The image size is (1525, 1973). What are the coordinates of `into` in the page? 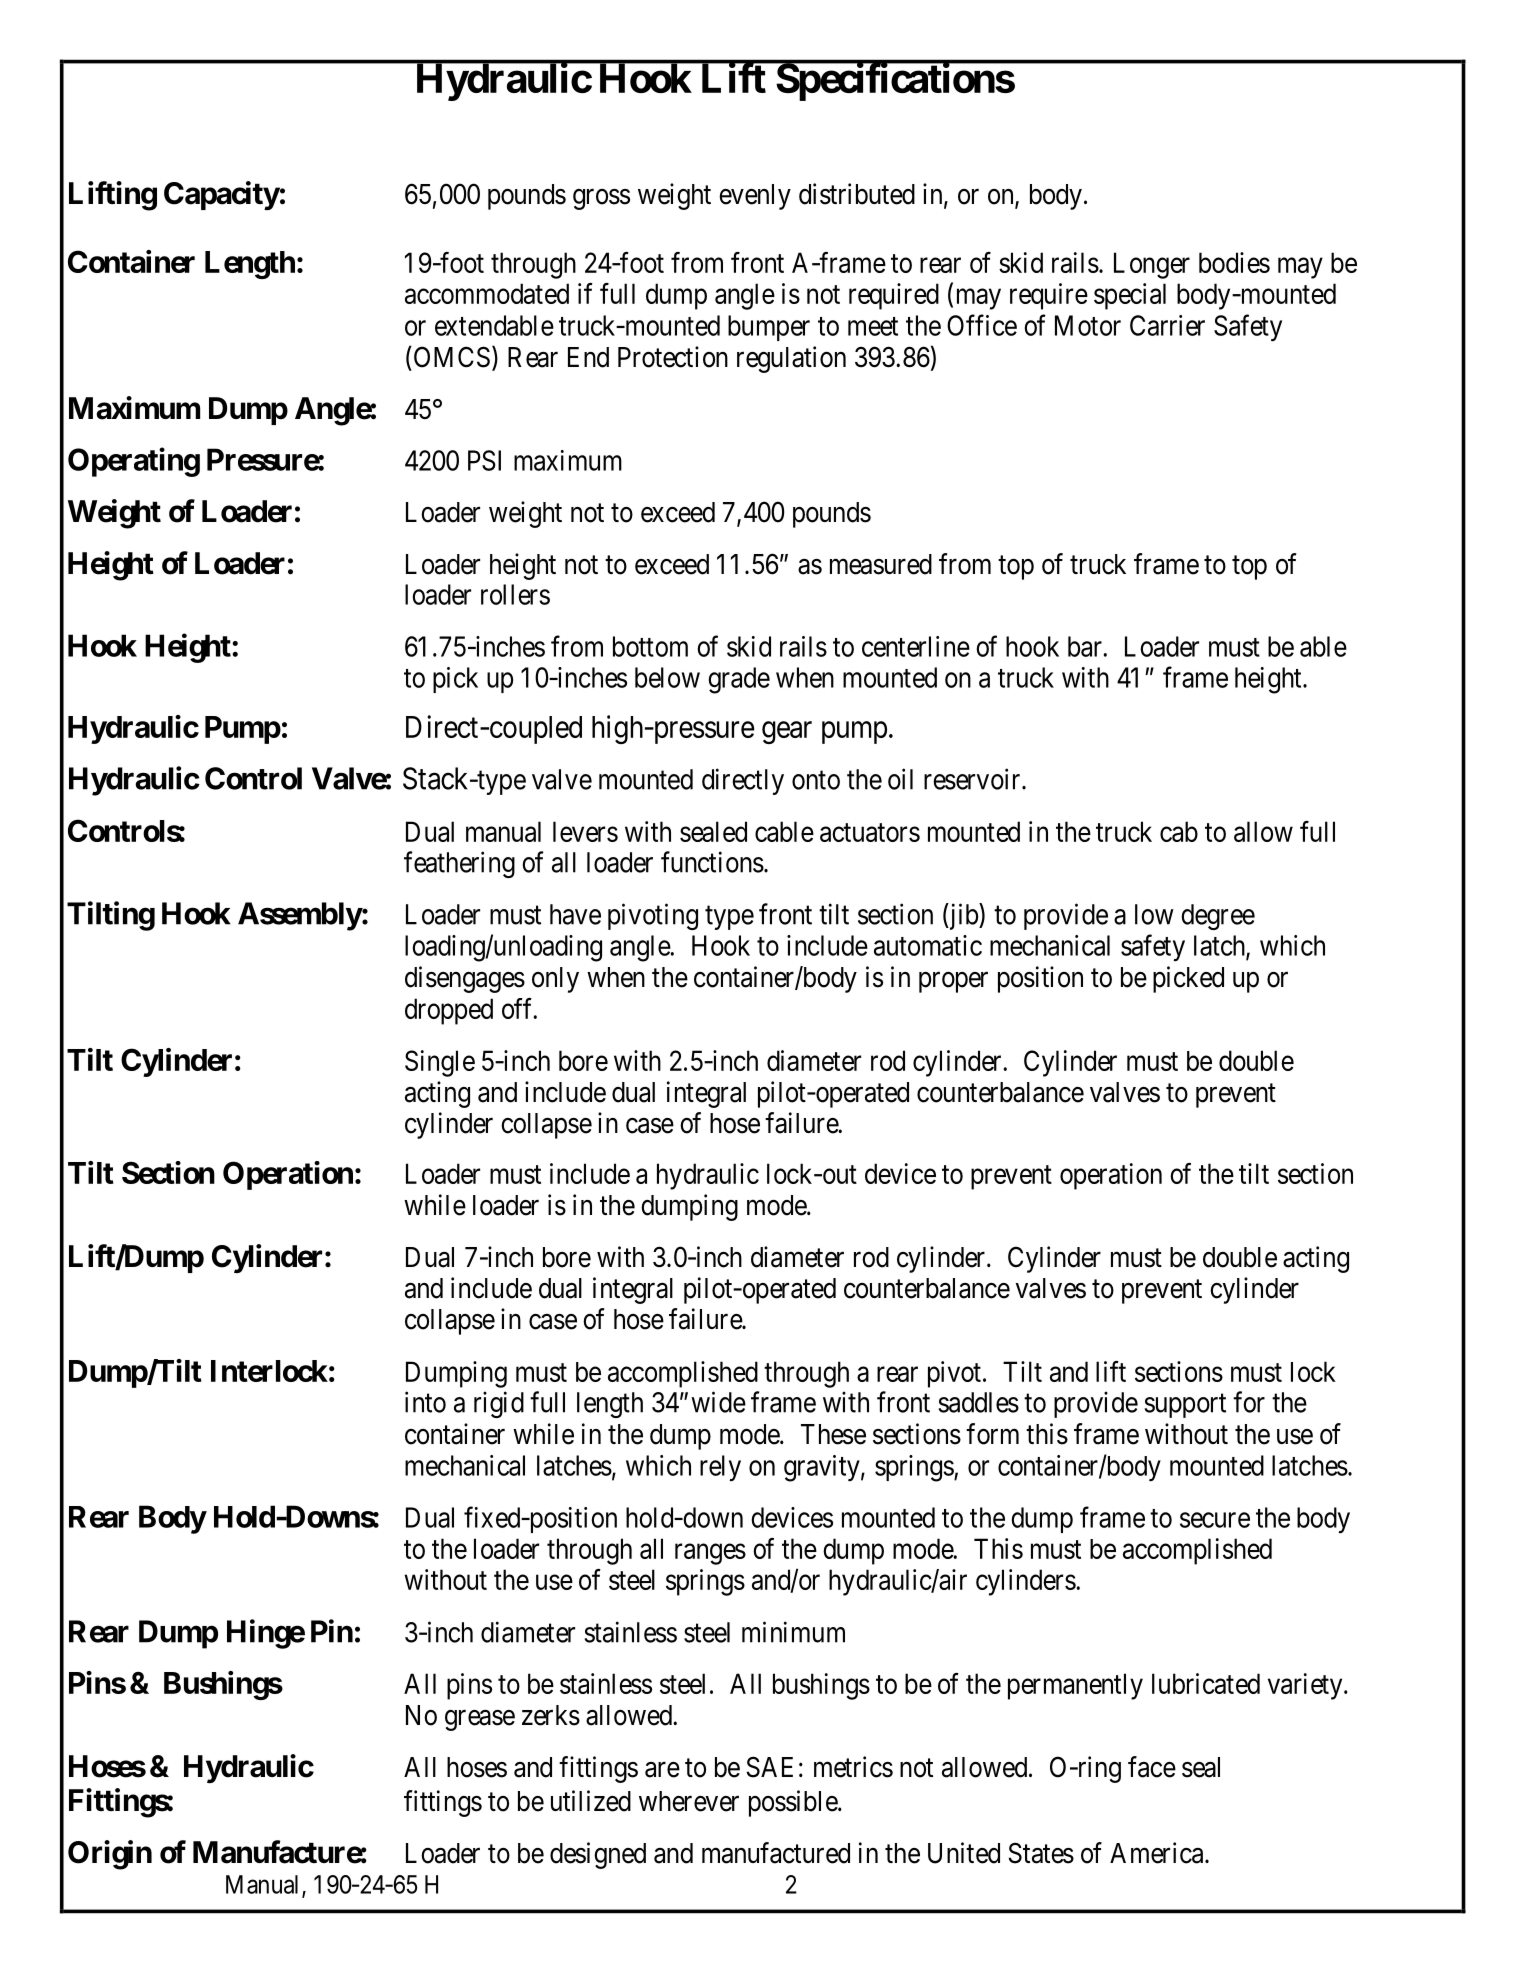 It's located at (425, 1402).
